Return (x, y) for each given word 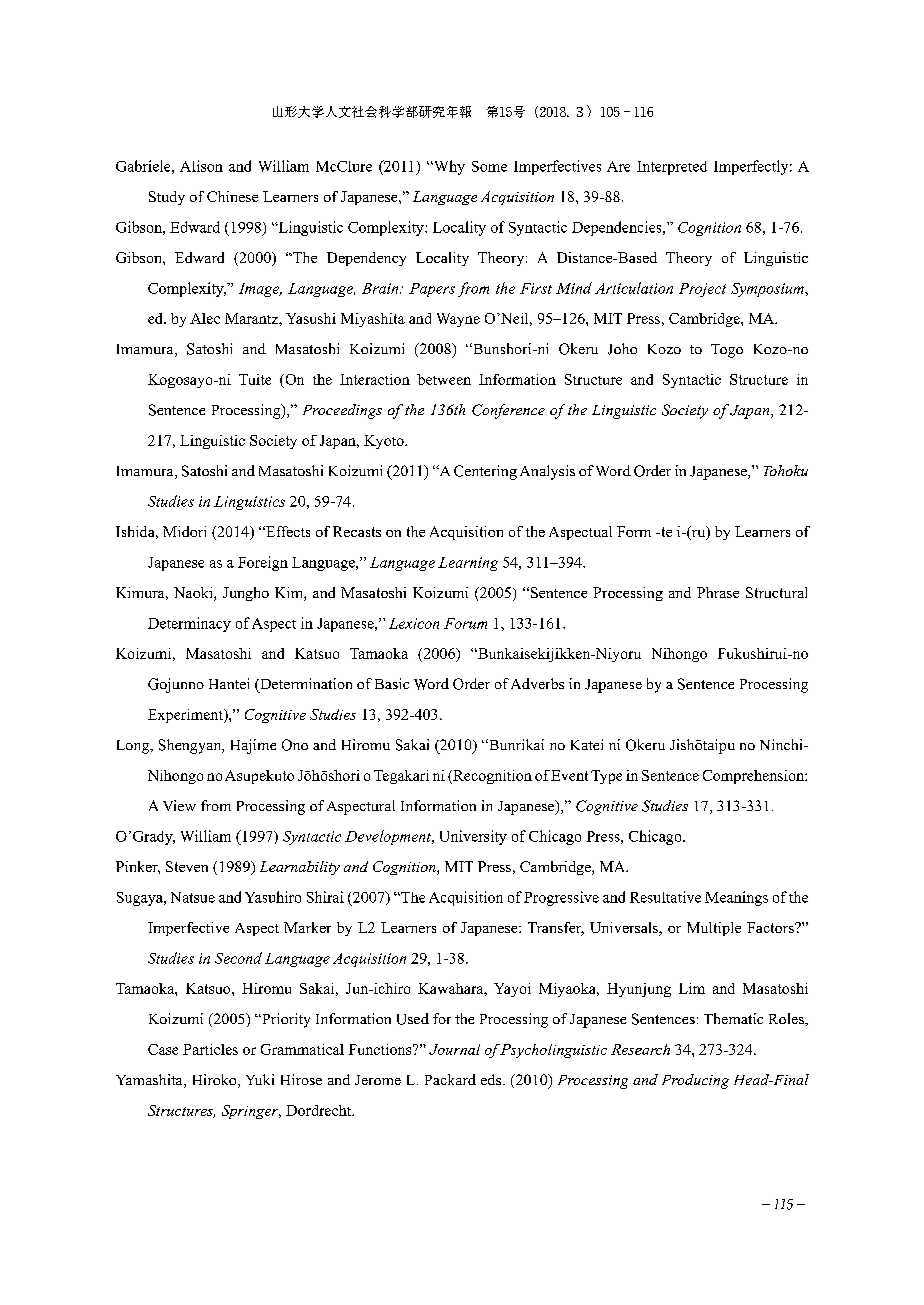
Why (448, 167)
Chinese (232, 196)
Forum (465, 623)
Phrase (718, 592)
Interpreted (672, 168)
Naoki (194, 594)
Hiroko (216, 1081)
